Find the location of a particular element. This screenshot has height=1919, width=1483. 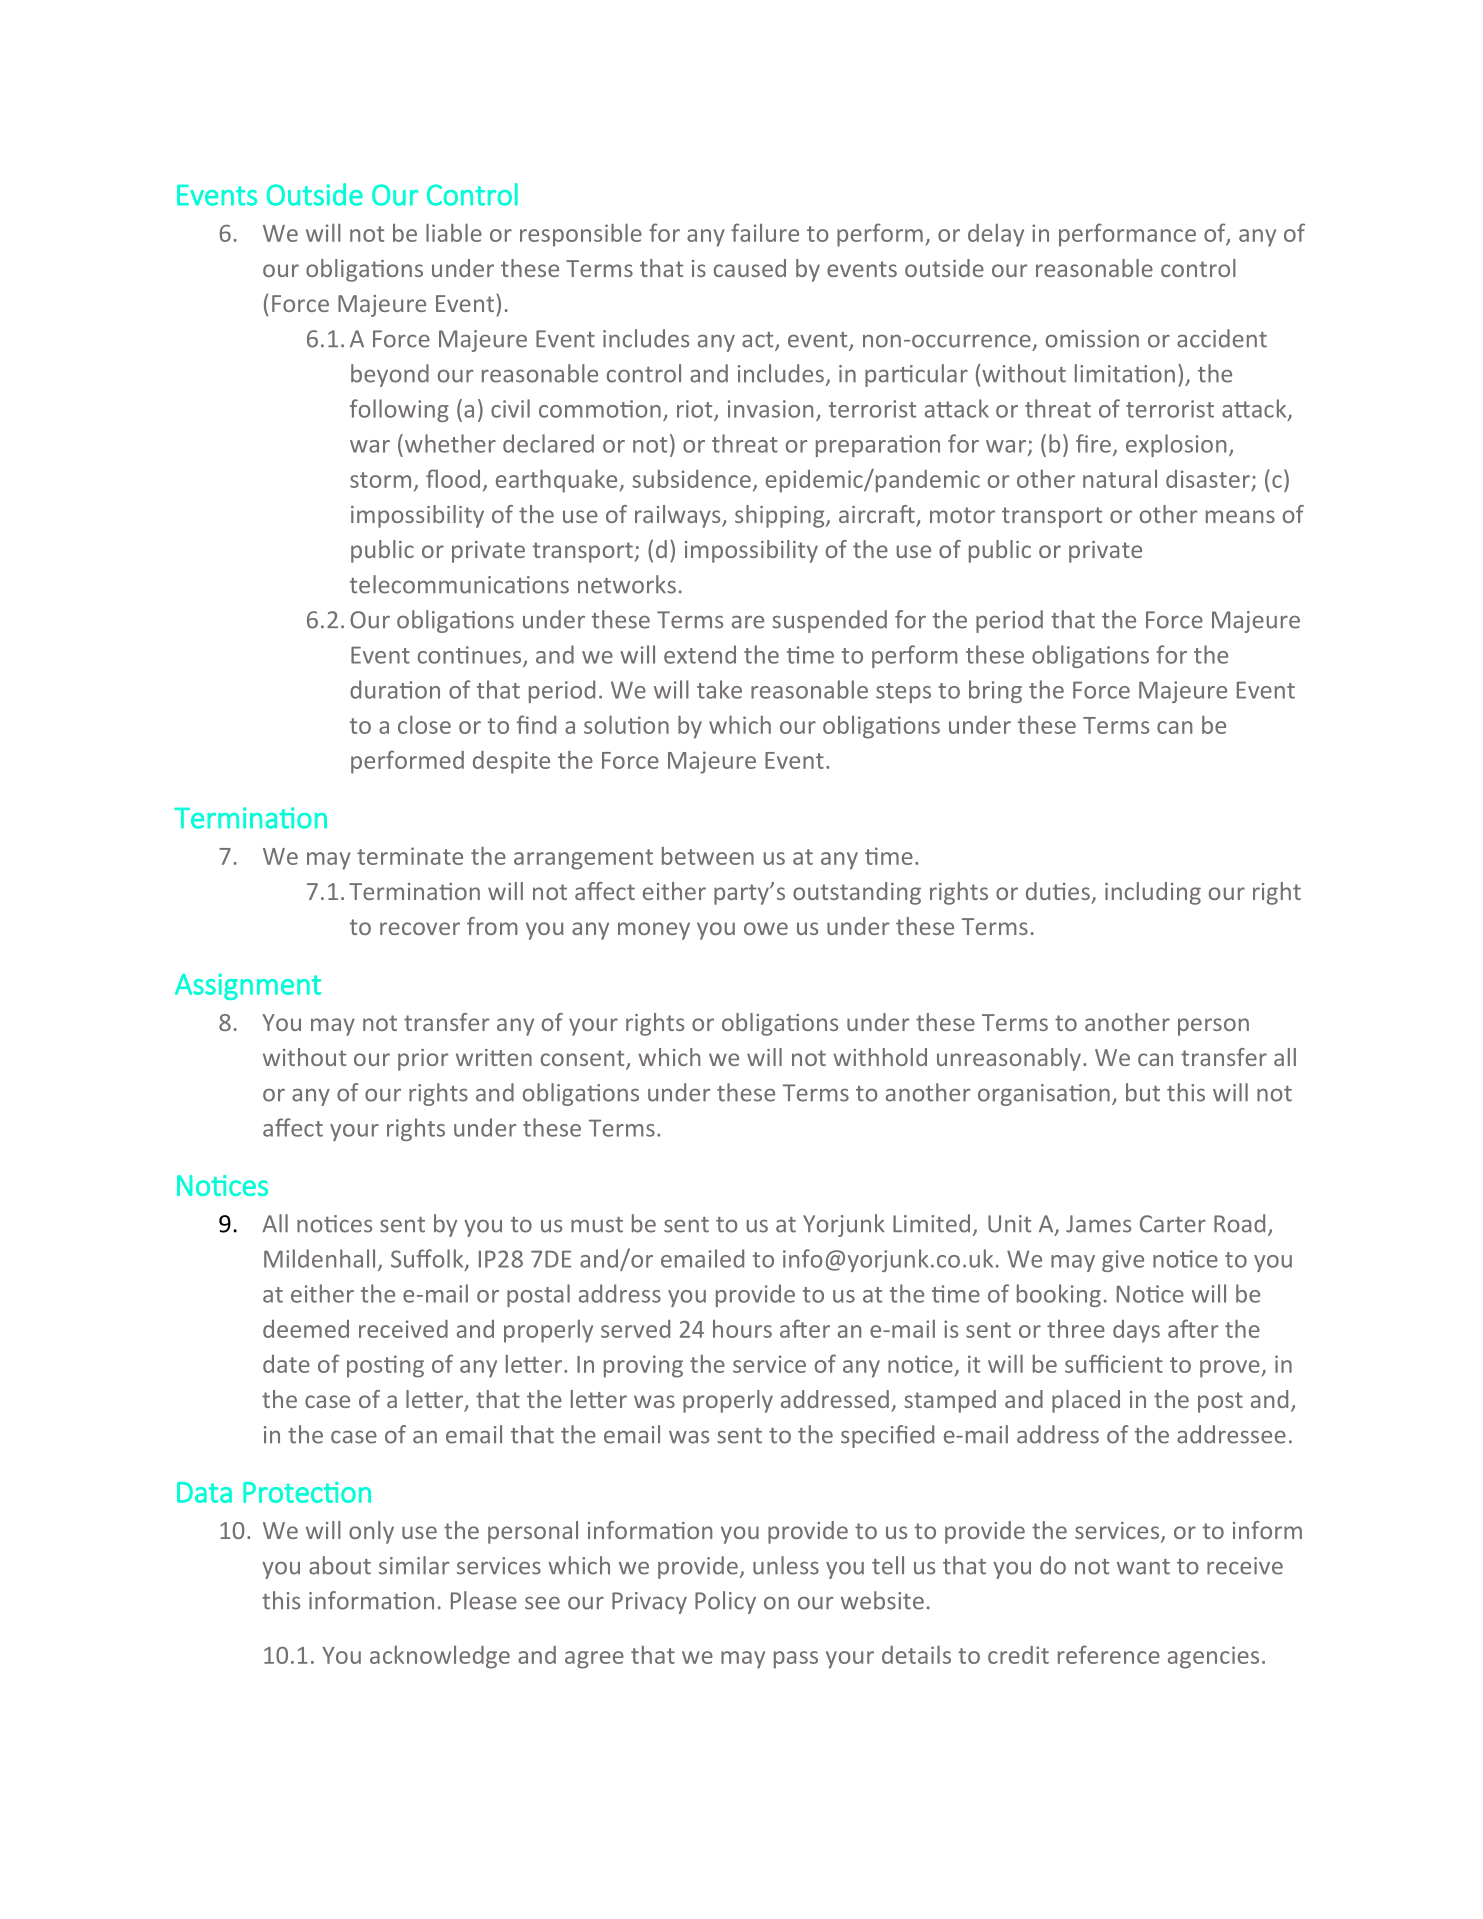

about is located at coordinates (340, 1565).
